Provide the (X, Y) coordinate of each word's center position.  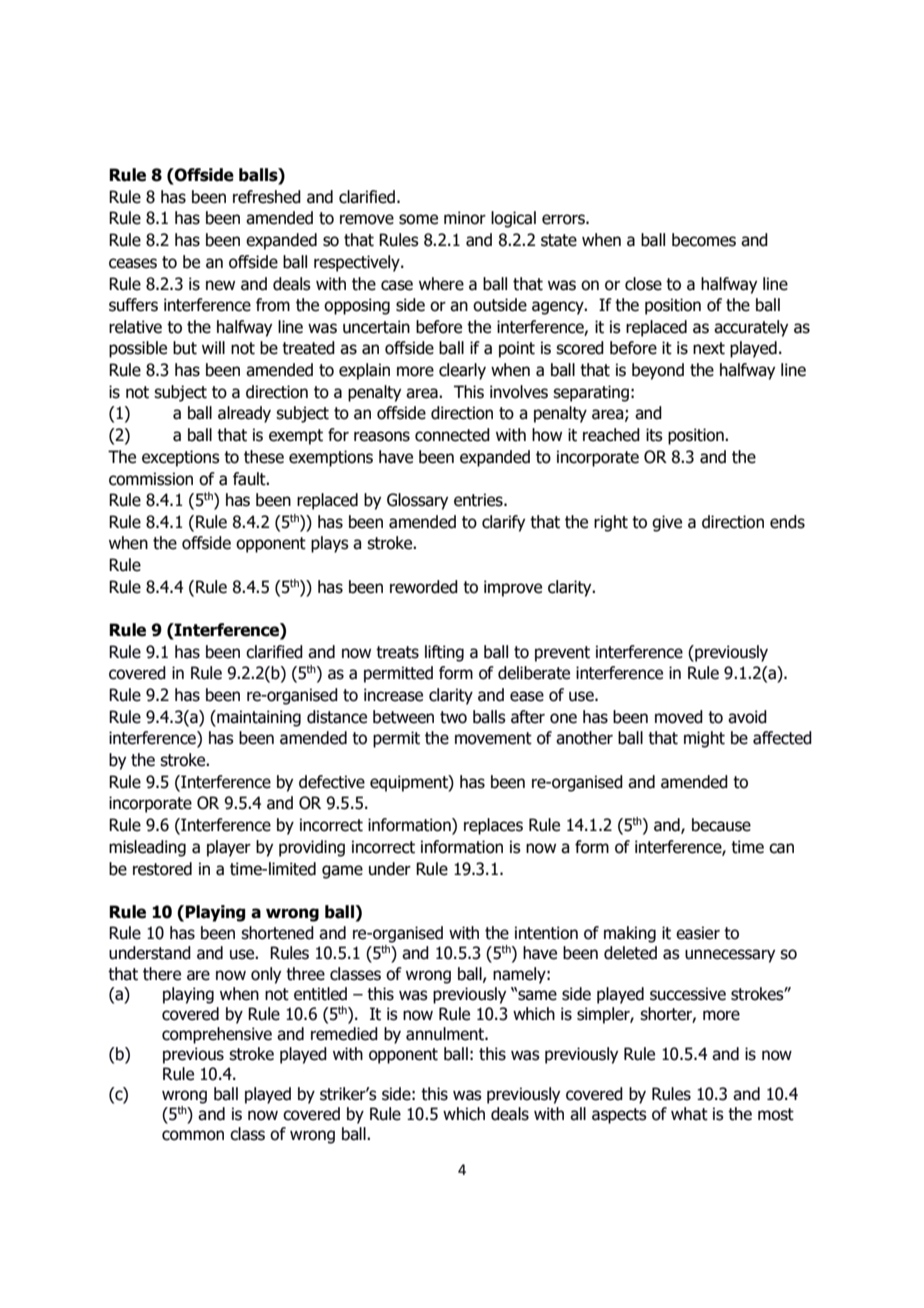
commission (151, 479)
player (229, 848)
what (689, 1114)
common (193, 1135)
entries (479, 500)
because (721, 825)
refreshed (267, 197)
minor (465, 218)
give (667, 523)
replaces (493, 826)
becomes (704, 240)
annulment (446, 1034)
